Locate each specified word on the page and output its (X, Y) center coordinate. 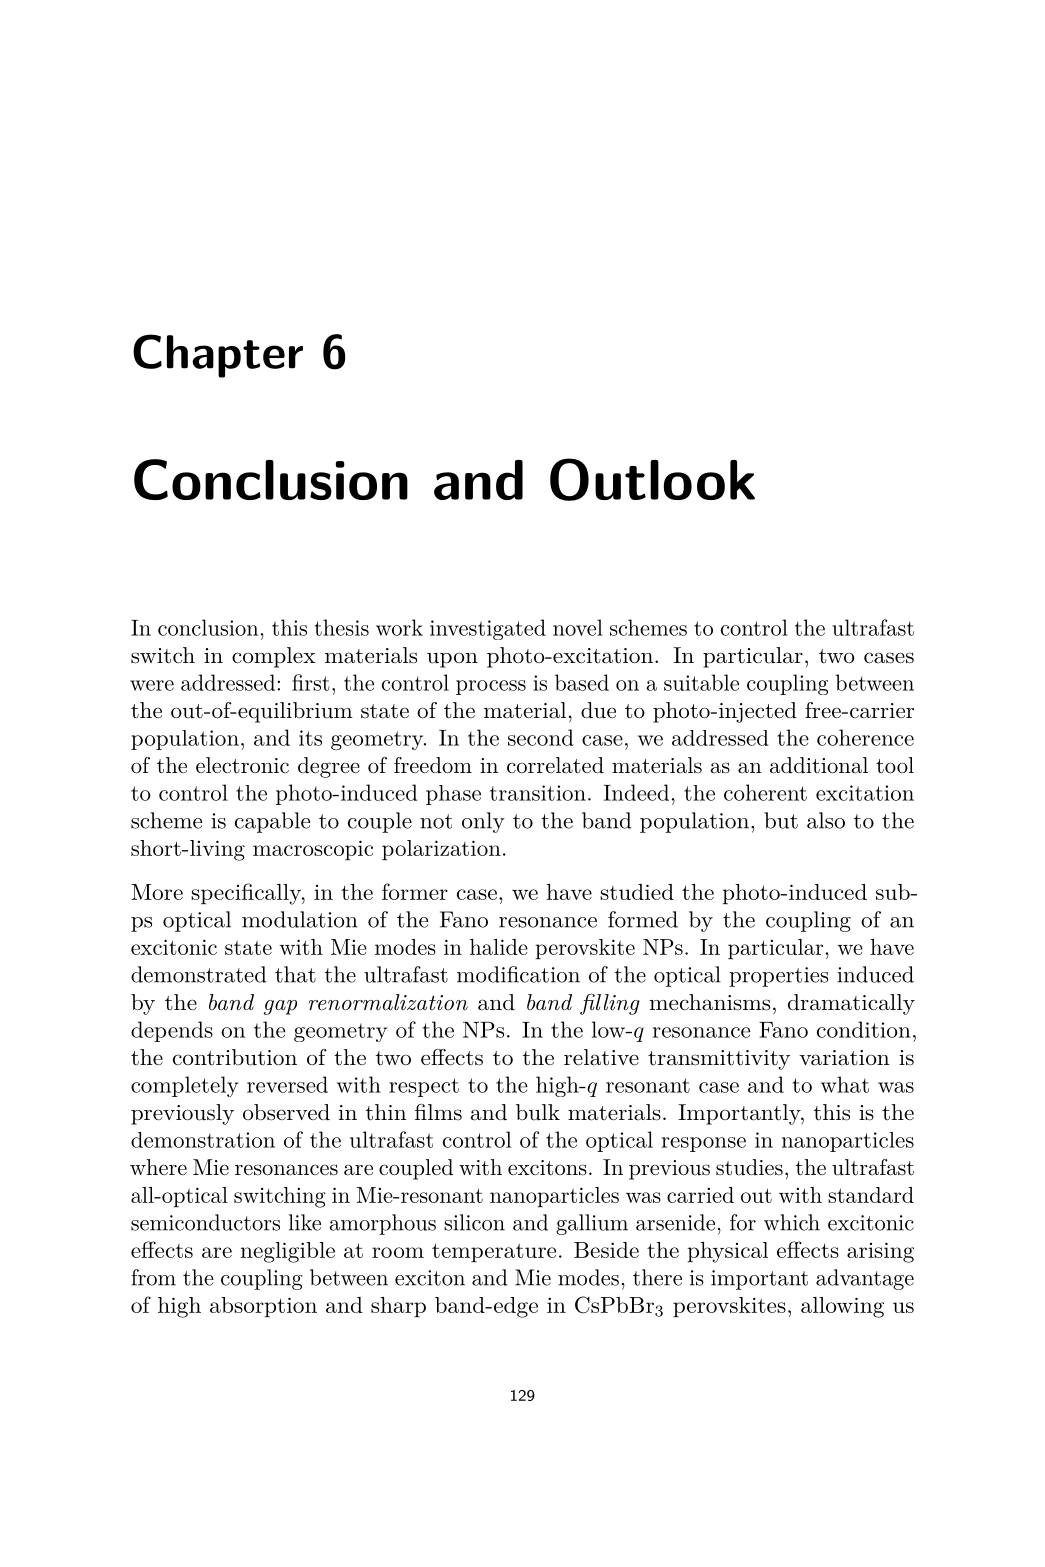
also (826, 820)
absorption (263, 1307)
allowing (842, 1307)
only (483, 822)
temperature (494, 1252)
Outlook (652, 479)
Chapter (218, 356)
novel (578, 627)
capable (272, 822)
